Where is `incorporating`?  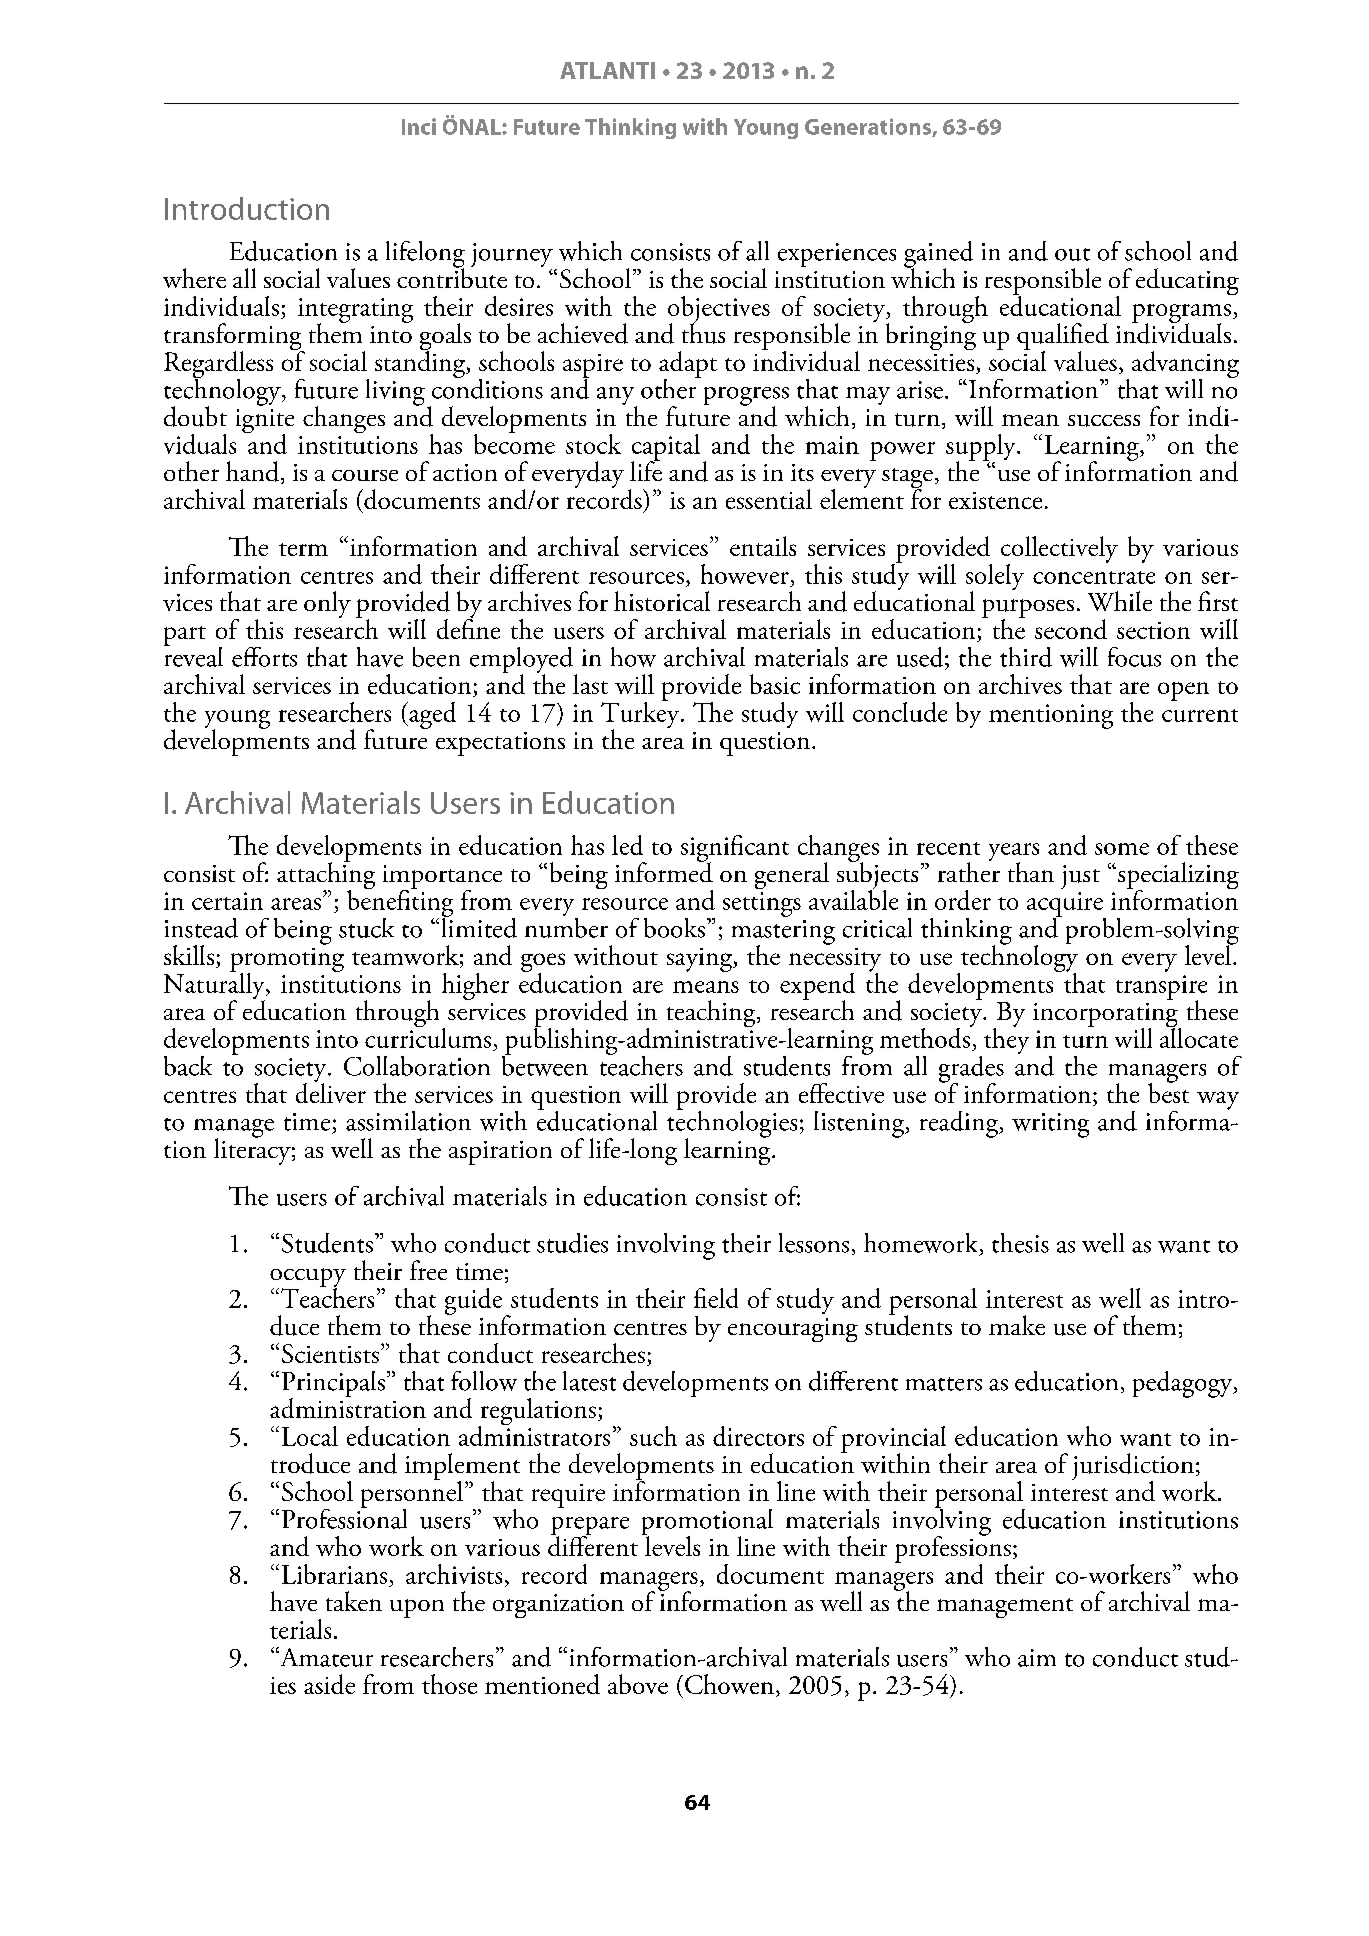 incorporating is located at coordinates (1106, 1016).
